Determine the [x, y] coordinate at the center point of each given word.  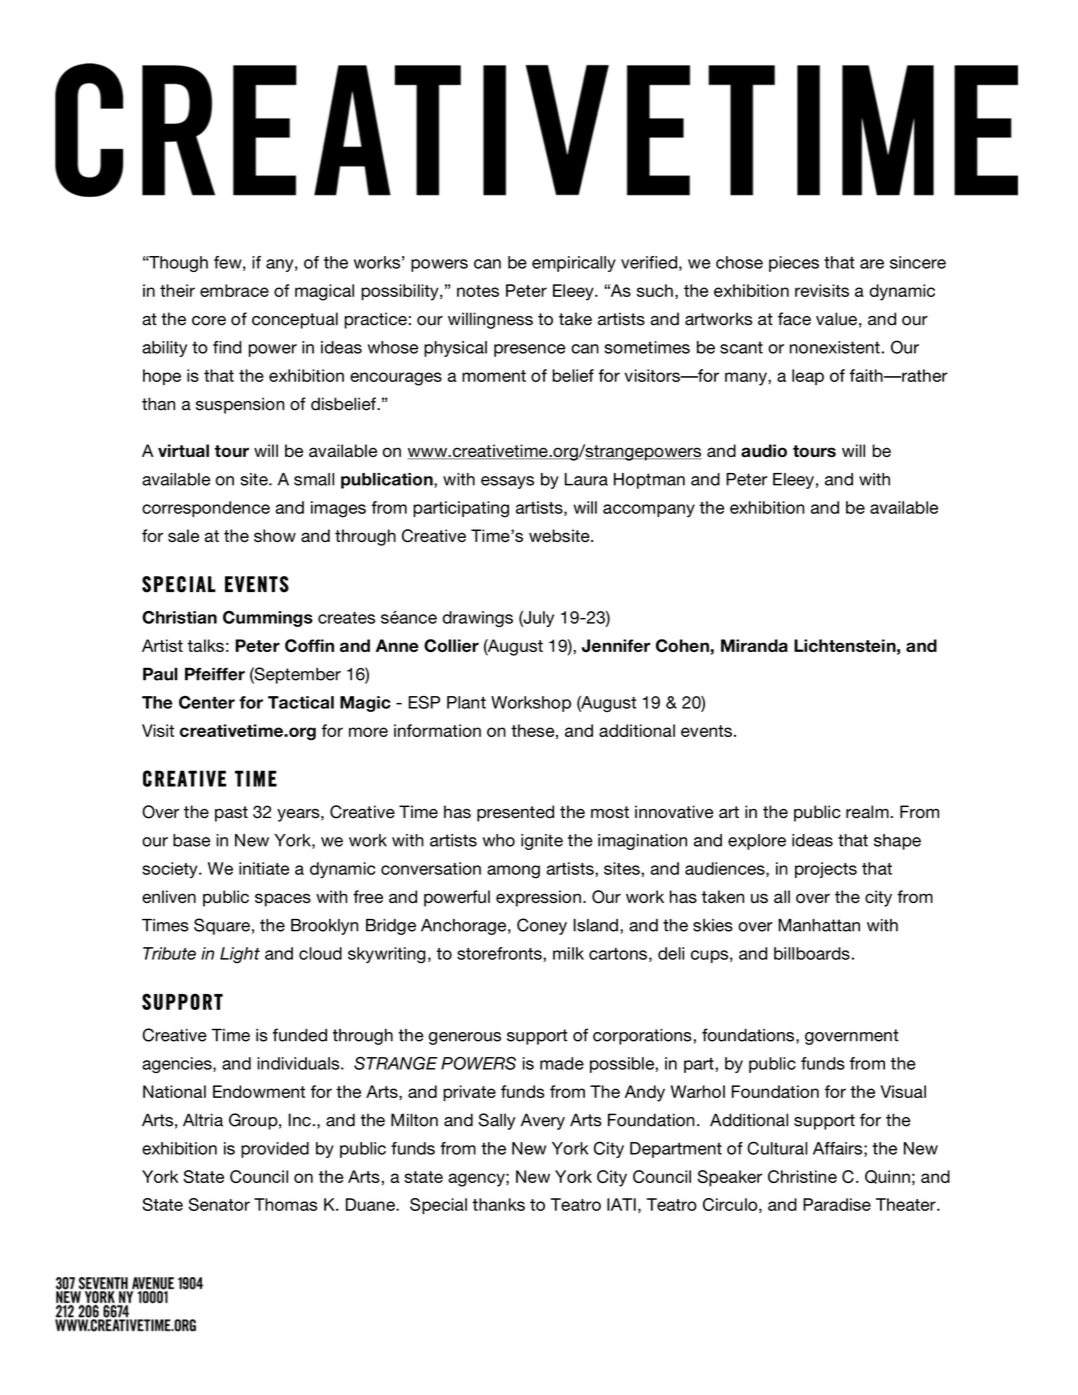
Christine [802, 1176]
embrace [234, 290]
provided [275, 1150]
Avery [543, 1121]
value [836, 319]
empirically [574, 264]
